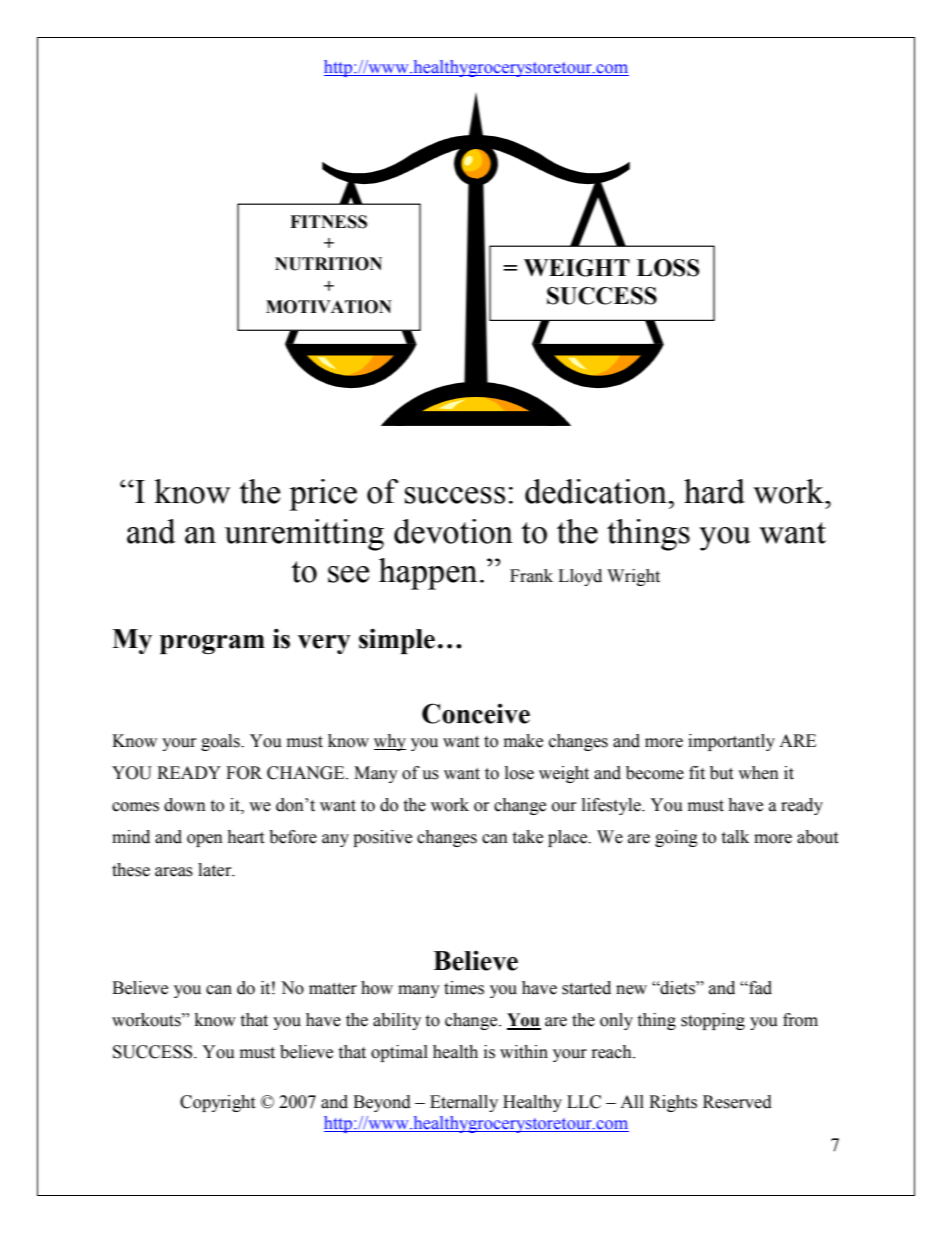 This page has height=1233, width=952. Describe the element at coordinates (519, 773) in the page. I see `lose` at that location.
